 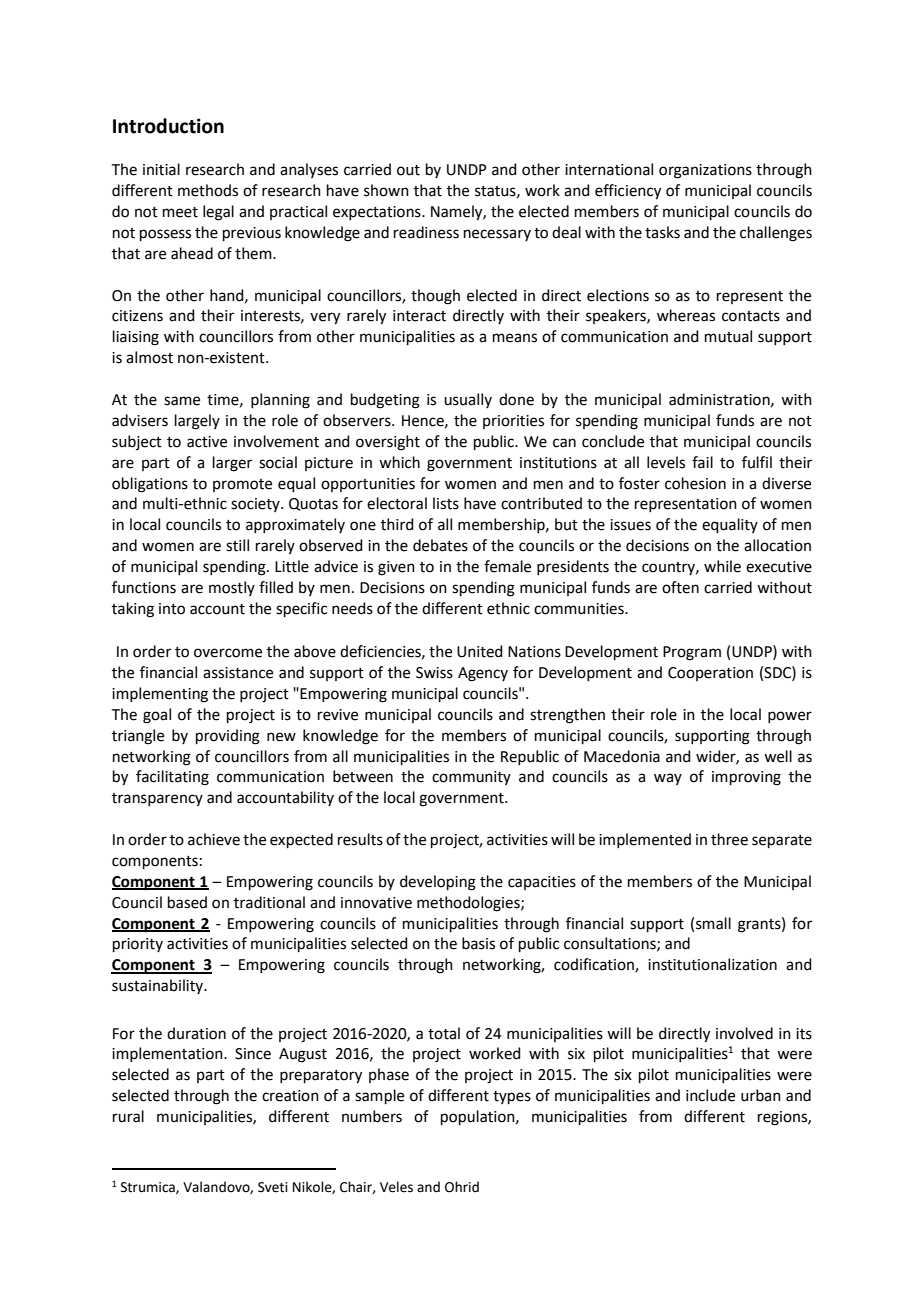 What do you see at coordinates (438, 883) in the screenshot?
I see `developing` at bounding box center [438, 883].
